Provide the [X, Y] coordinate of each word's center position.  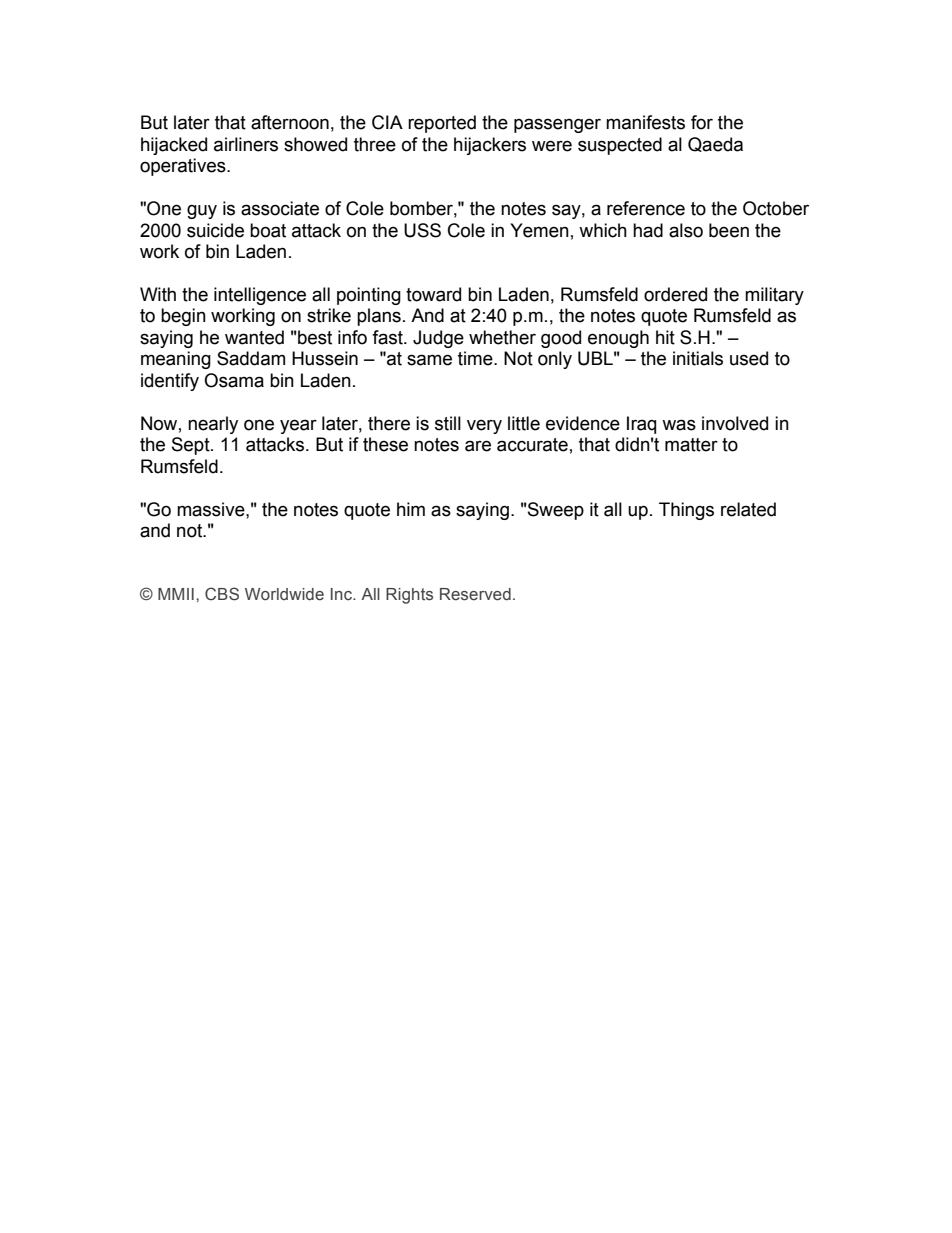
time [476, 358]
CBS [222, 594]
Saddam [251, 358]
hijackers [490, 146]
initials [698, 358]
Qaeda [715, 144]
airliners [246, 144]
